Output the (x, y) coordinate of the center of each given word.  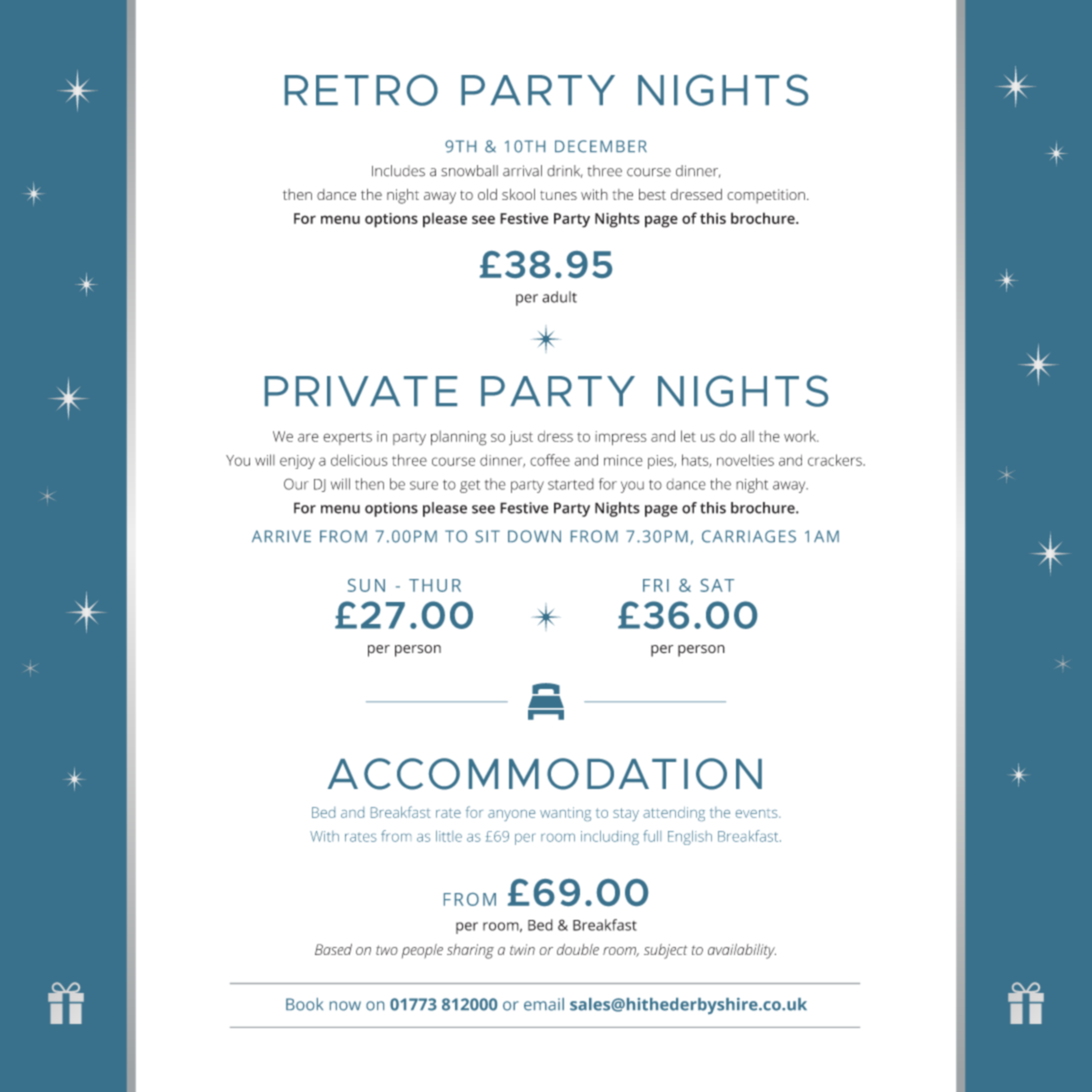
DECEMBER (601, 146)
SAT (717, 585)
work (801, 436)
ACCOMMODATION (545, 774)
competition (766, 196)
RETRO (361, 90)
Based (333, 949)
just (521, 438)
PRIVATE (361, 391)
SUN (366, 585)
